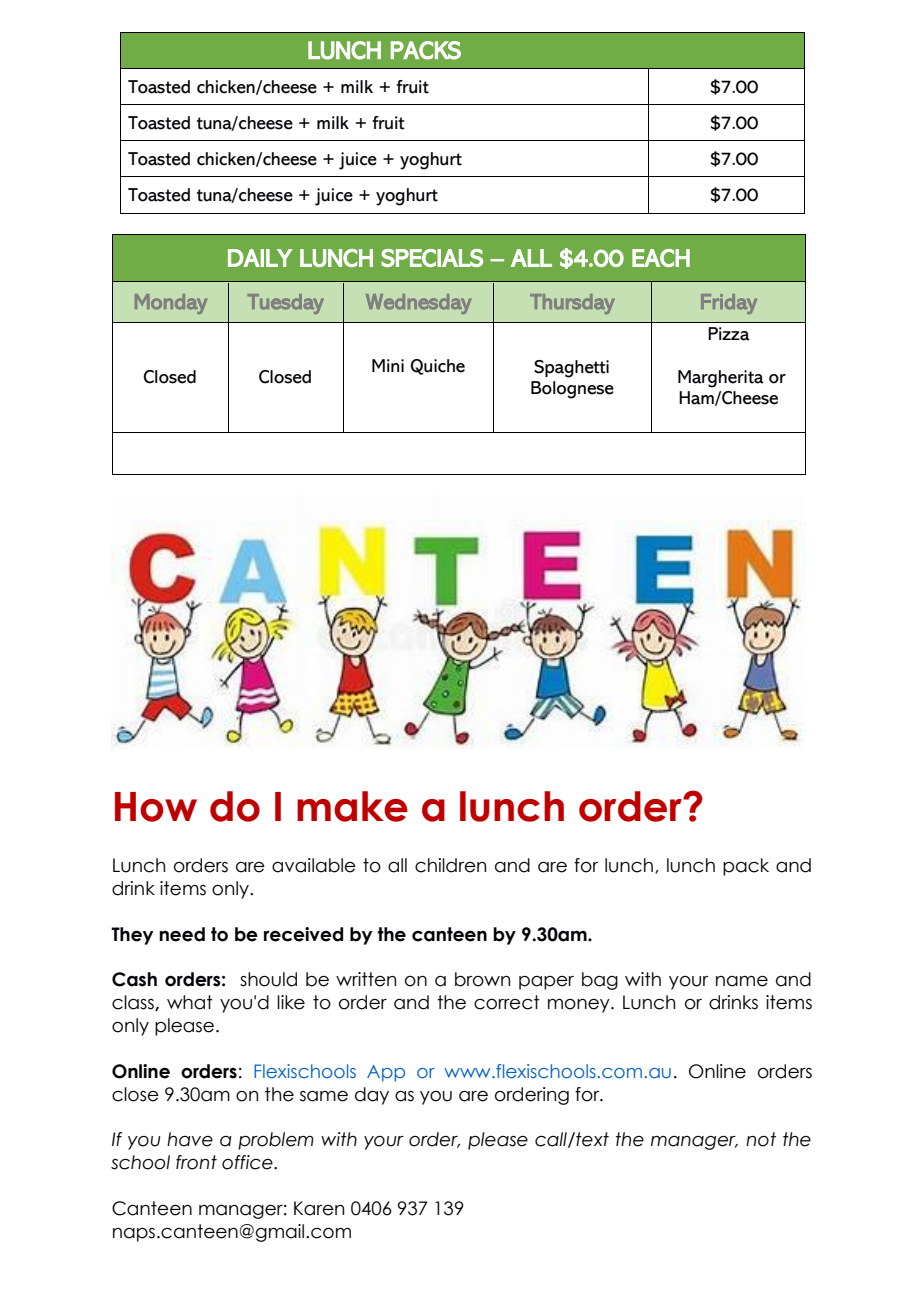 The width and height of the screenshot is (924, 1308). What do you see at coordinates (419, 304) in the screenshot?
I see `Wednesday` at bounding box center [419, 304].
